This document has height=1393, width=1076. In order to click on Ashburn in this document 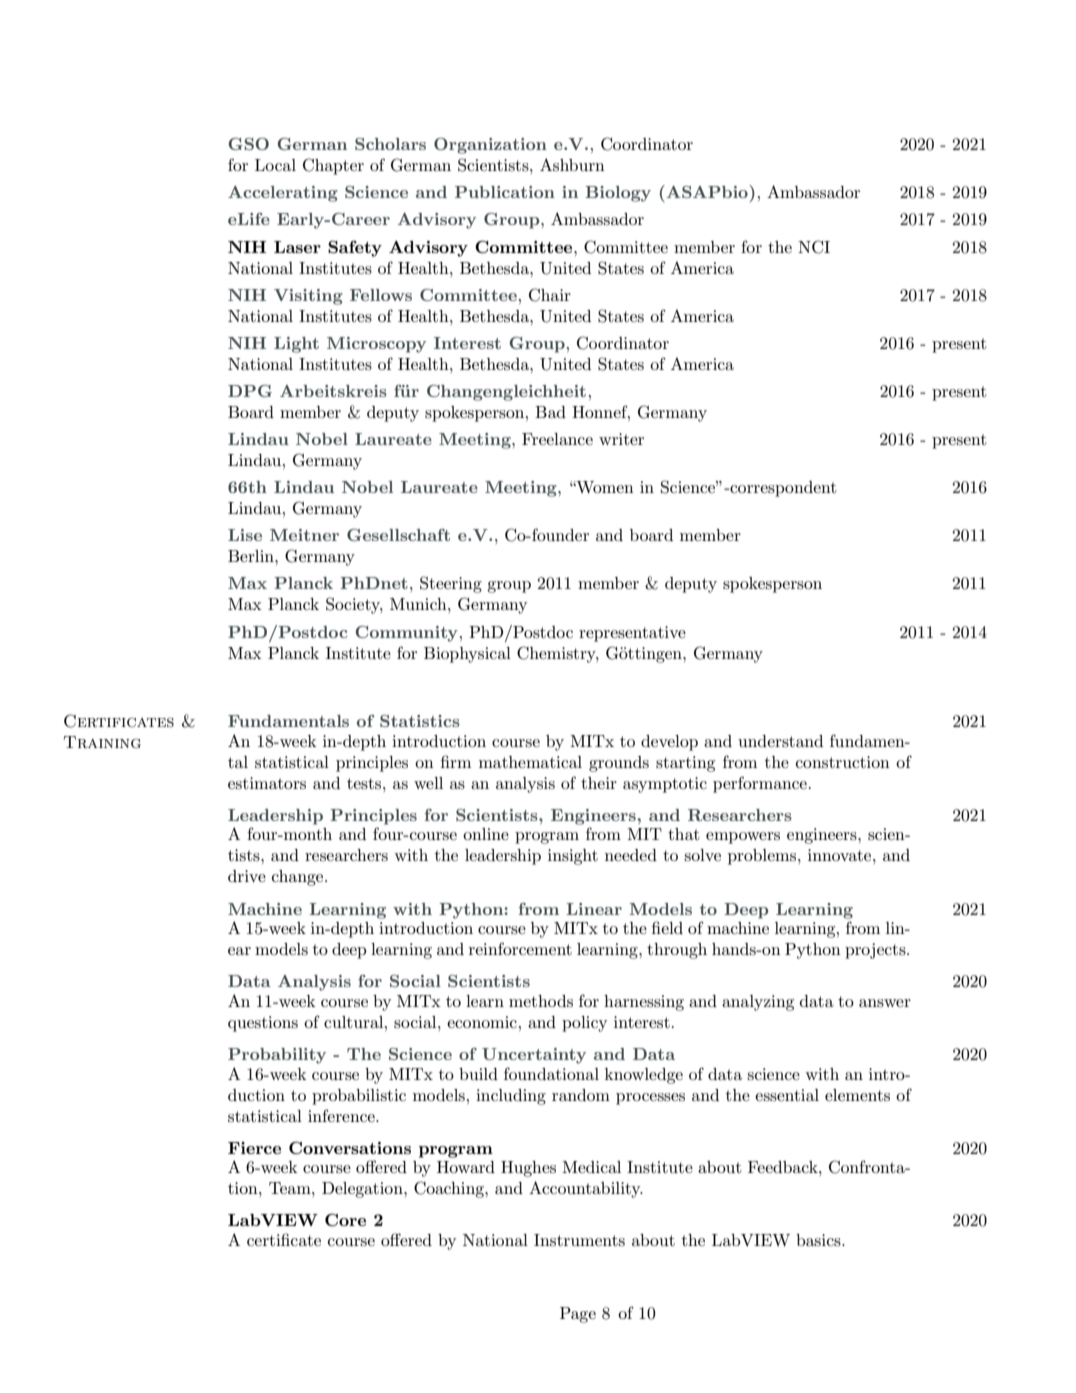, I will do `click(572, 164)`.
